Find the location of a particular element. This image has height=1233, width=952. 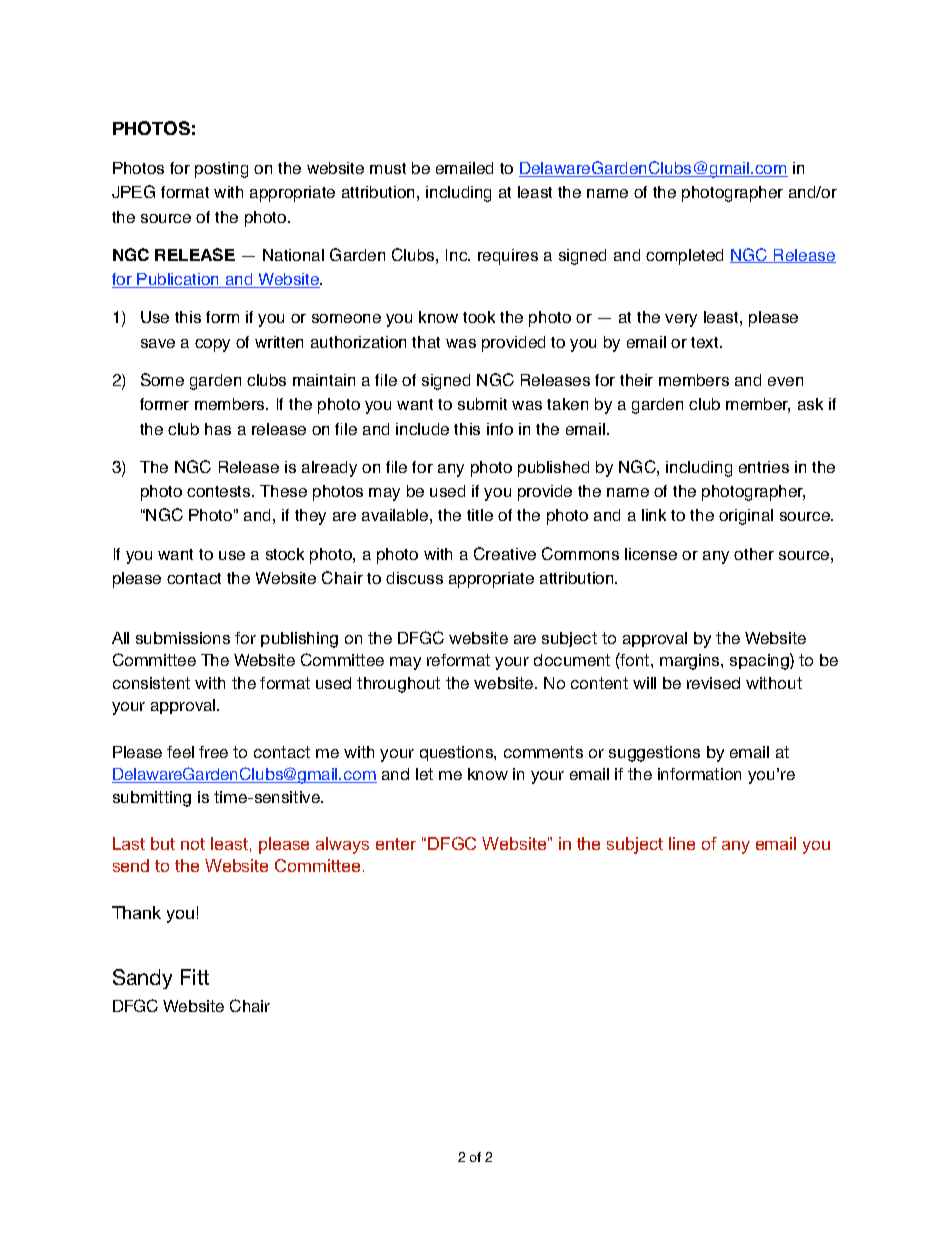

free is located at coordinates (213, 752).
